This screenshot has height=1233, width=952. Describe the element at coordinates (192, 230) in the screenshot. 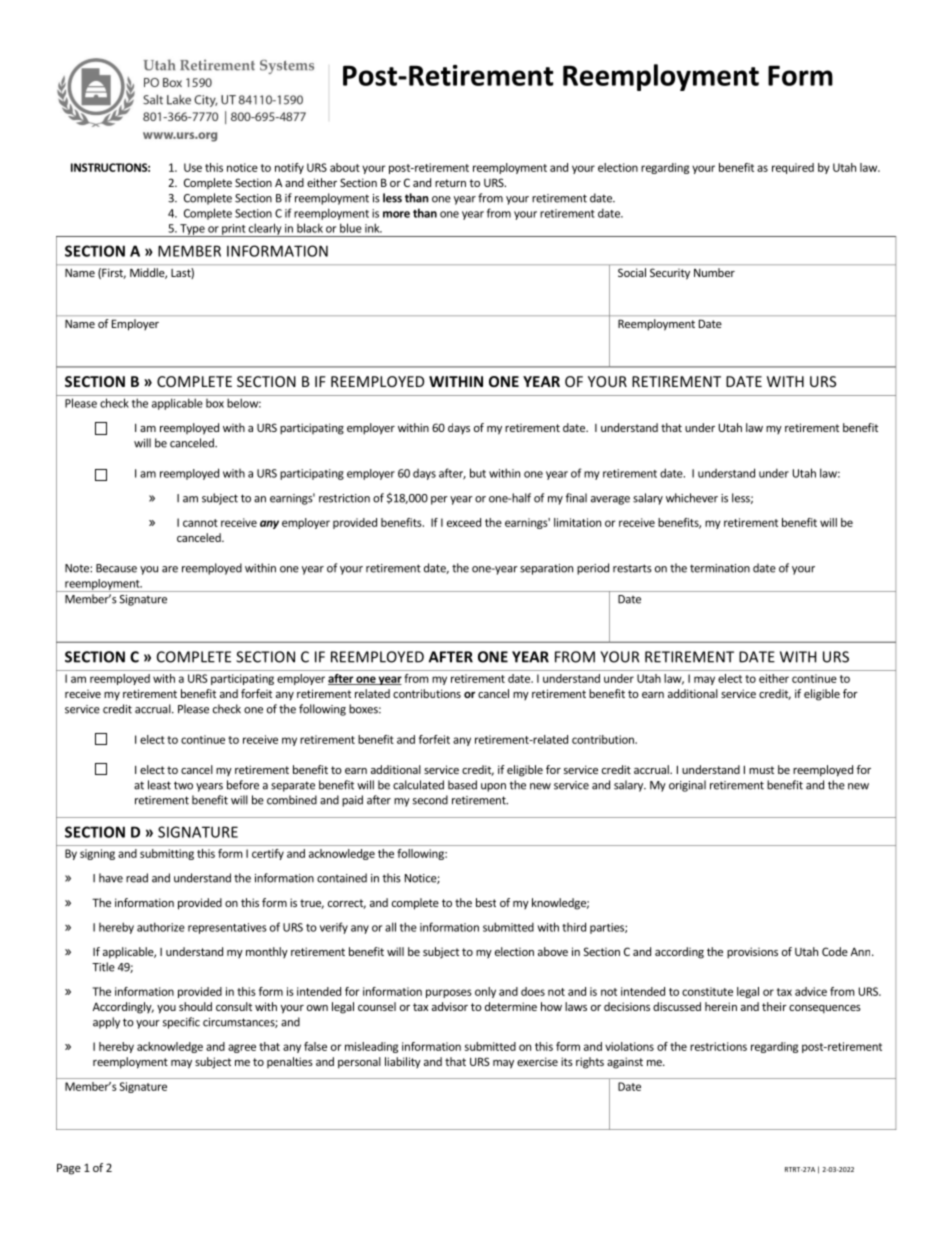

I see `Type` at that location.
